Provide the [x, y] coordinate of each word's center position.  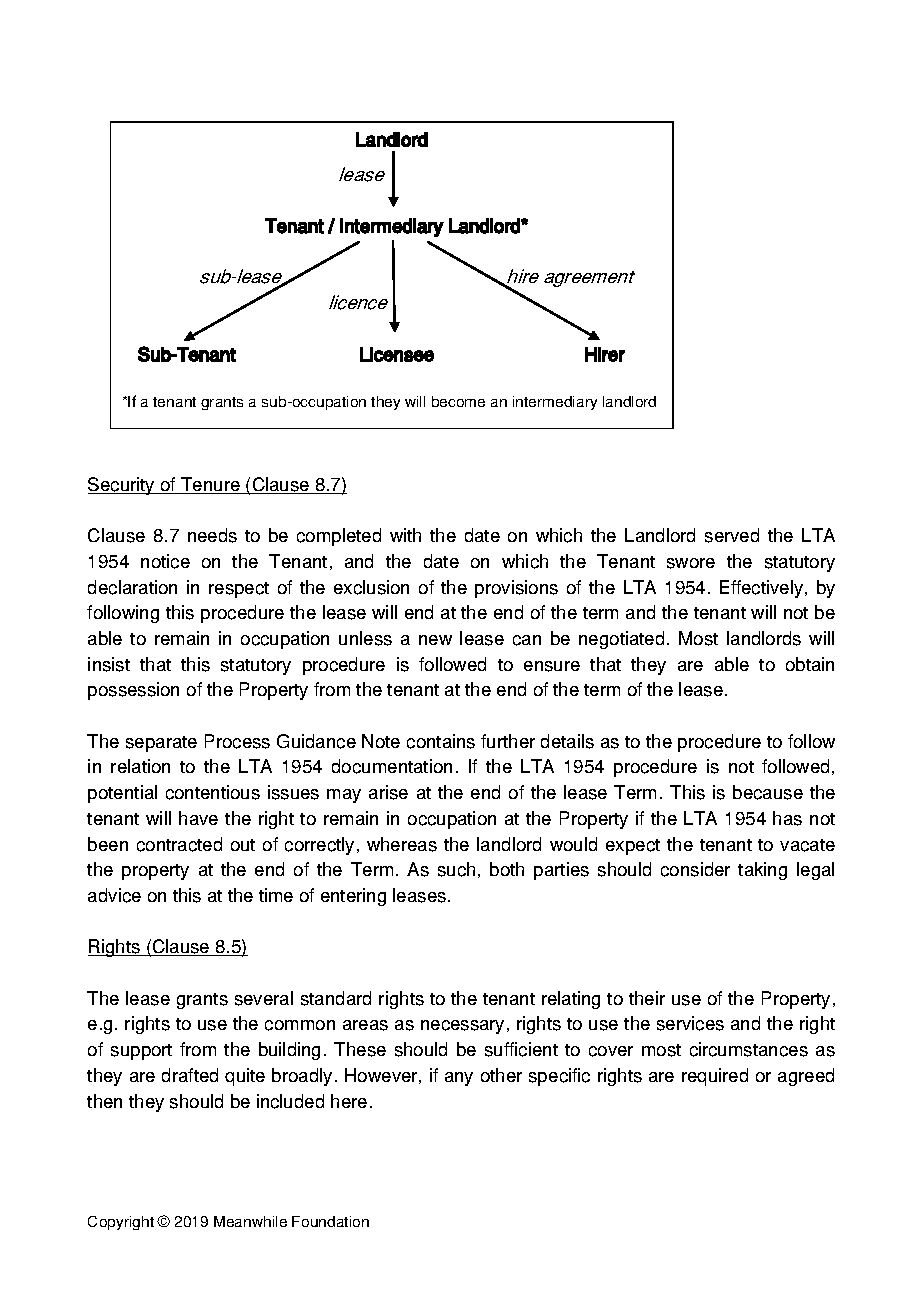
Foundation [330, 1221]
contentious [213, 792]
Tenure [210, 485]
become [458, 401]
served [732, 535]
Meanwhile [250, 1221]
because [768, 792]
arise [388, 792]
